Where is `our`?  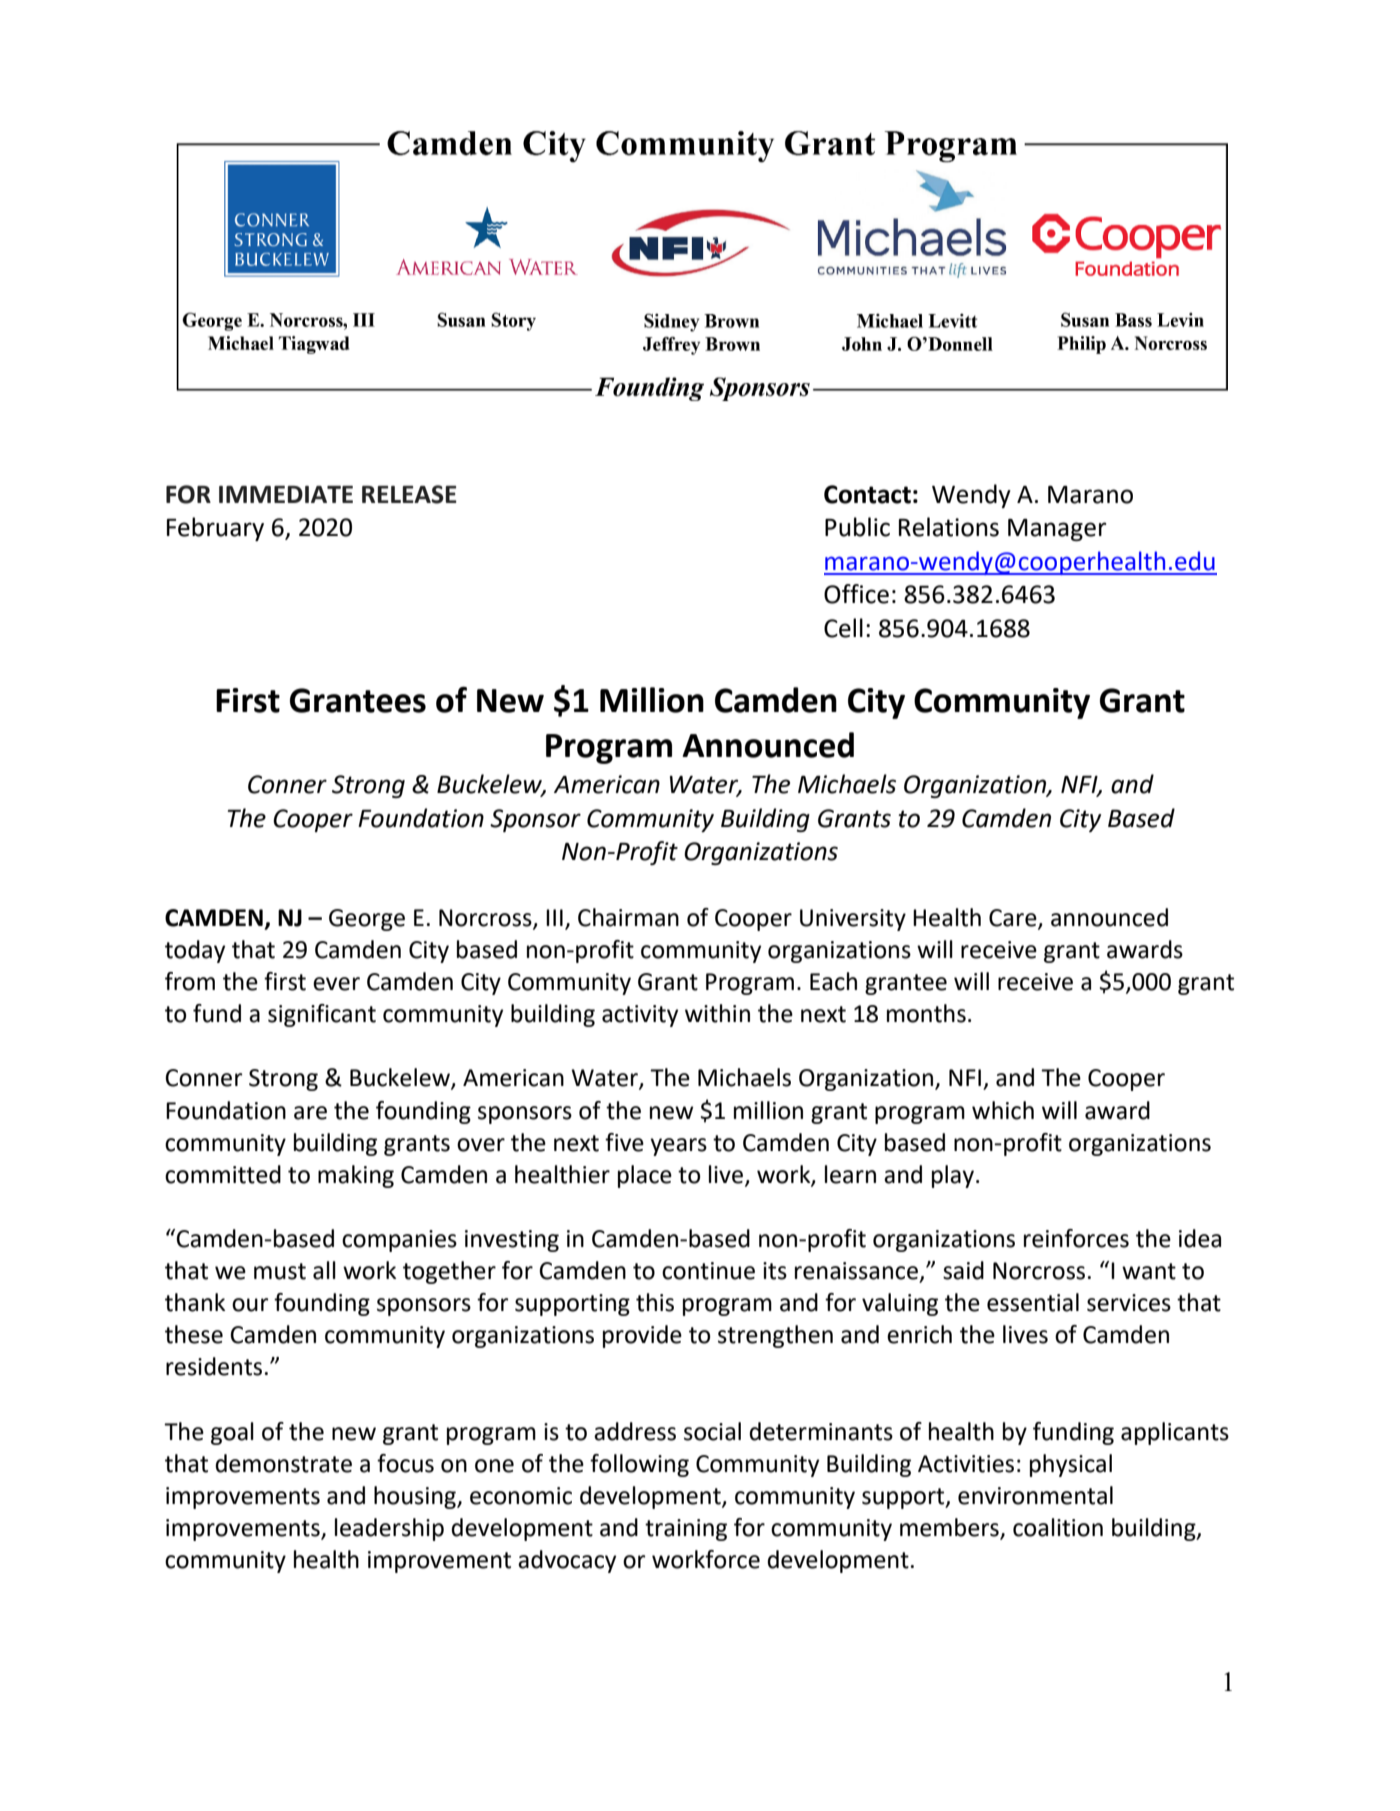
our is located at coordinates (250, 1305).
